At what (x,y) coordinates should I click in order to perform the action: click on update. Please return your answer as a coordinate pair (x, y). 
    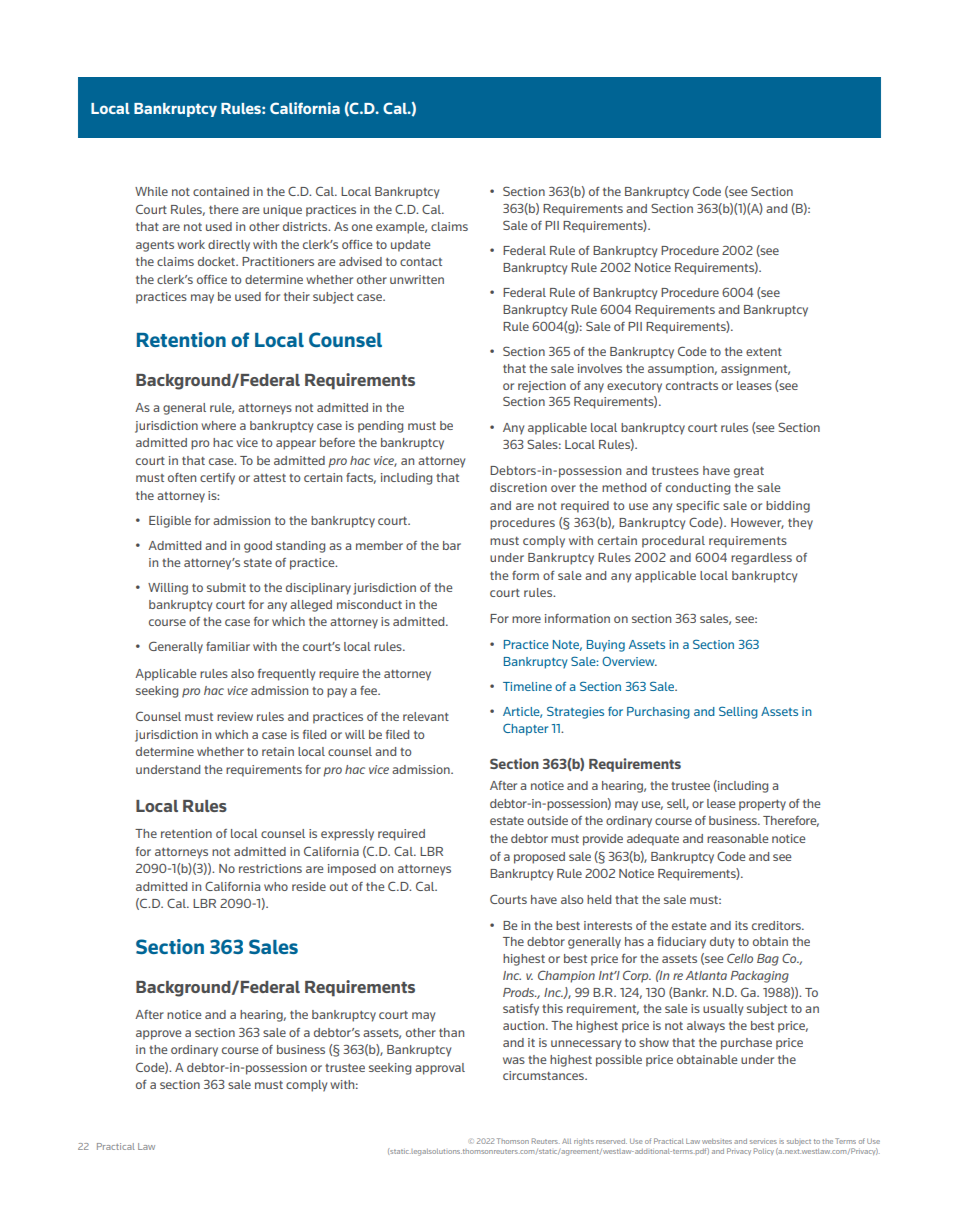
    Looking at the image, I should click on (410, 246).
